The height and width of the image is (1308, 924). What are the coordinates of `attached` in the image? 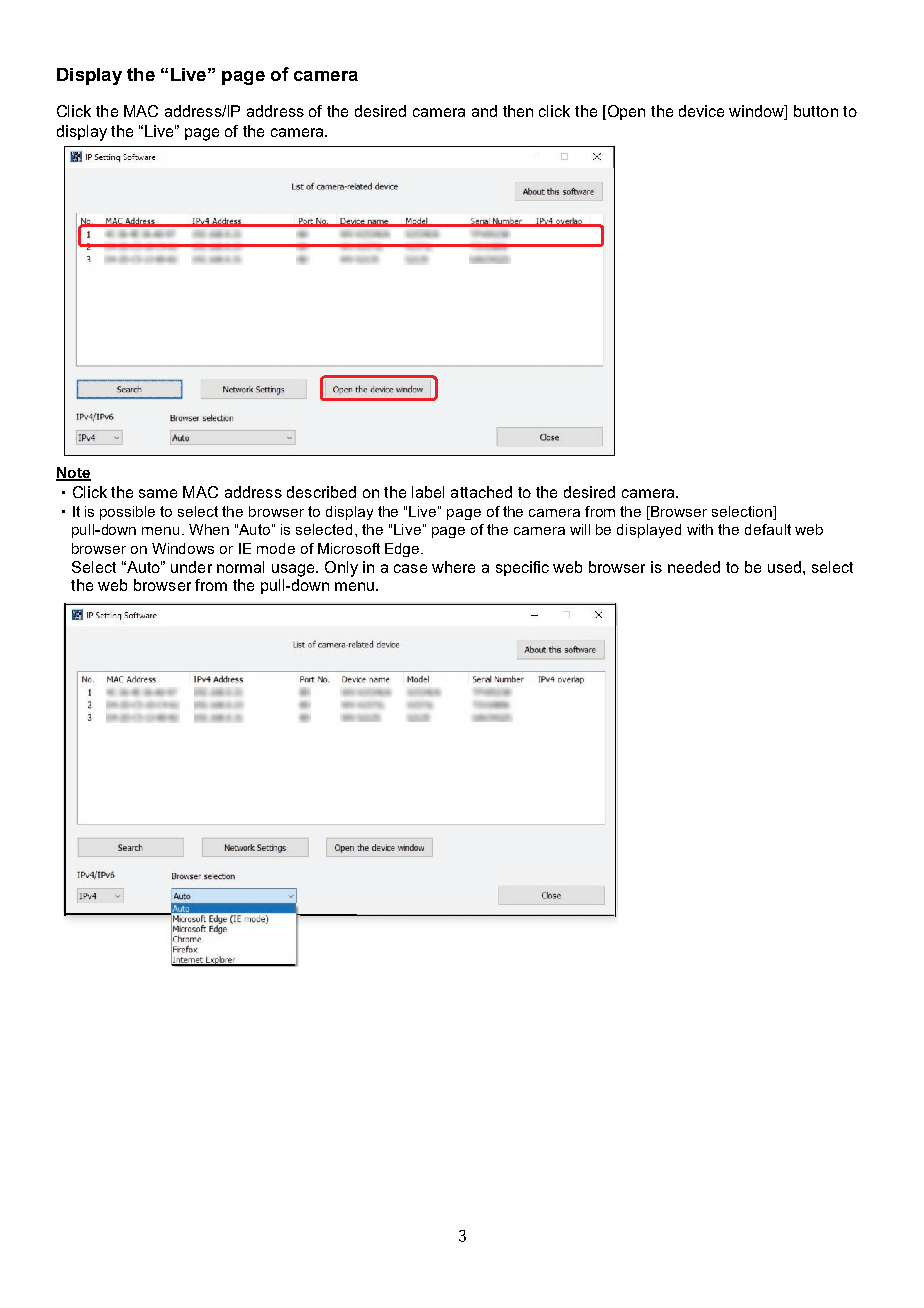 It's located at (481, 492).
